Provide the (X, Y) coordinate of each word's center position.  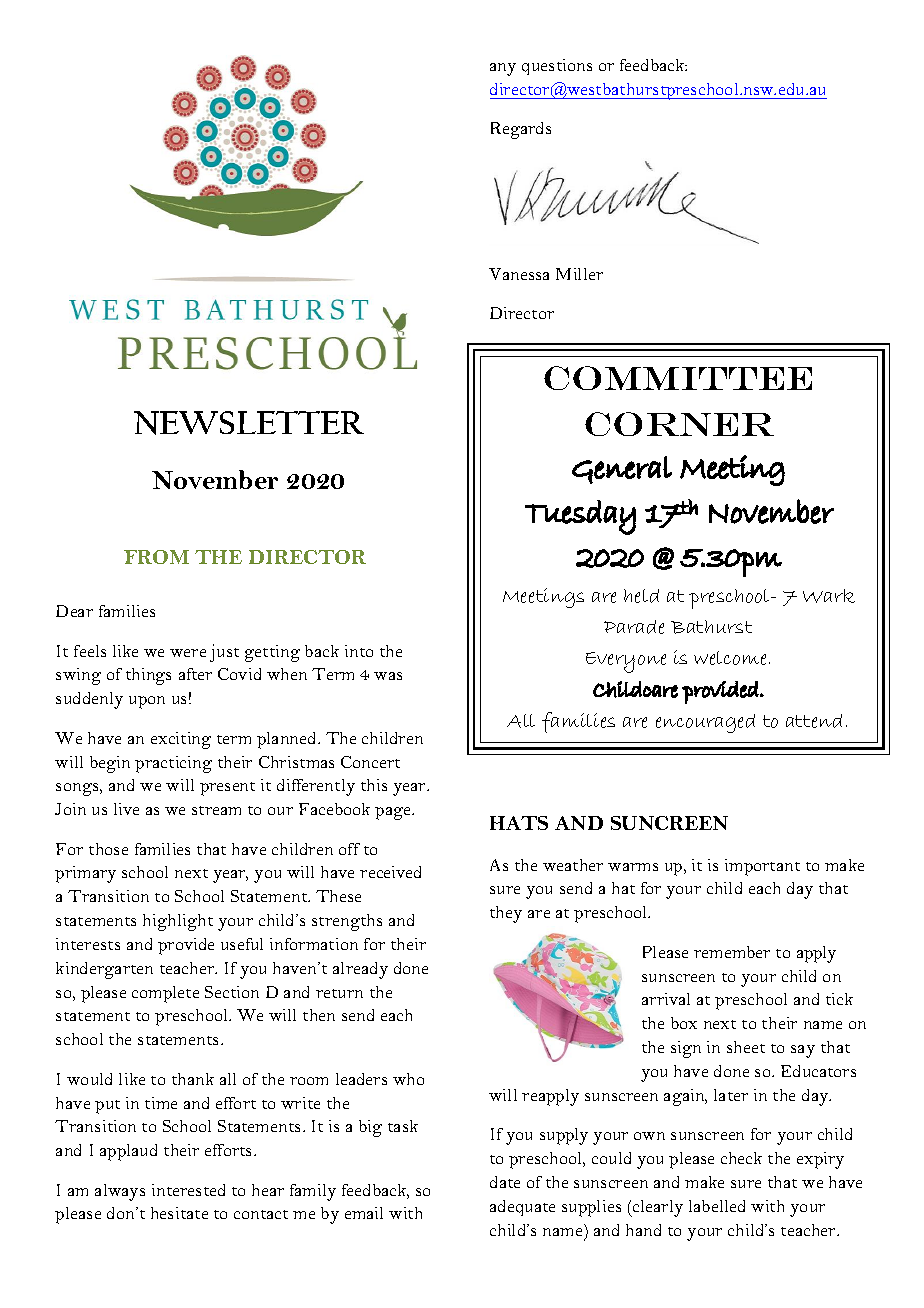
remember (732, 952)
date (505, 1182)
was (388, 676)
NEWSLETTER (249, 423)
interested (188, 1190)
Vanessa (519, 274)
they (506, 914)
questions (557, 67)
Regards (521, 130)
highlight (178, 922)
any (503, 69)
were (188, 653)
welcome (732, 658)
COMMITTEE (678, 378)
